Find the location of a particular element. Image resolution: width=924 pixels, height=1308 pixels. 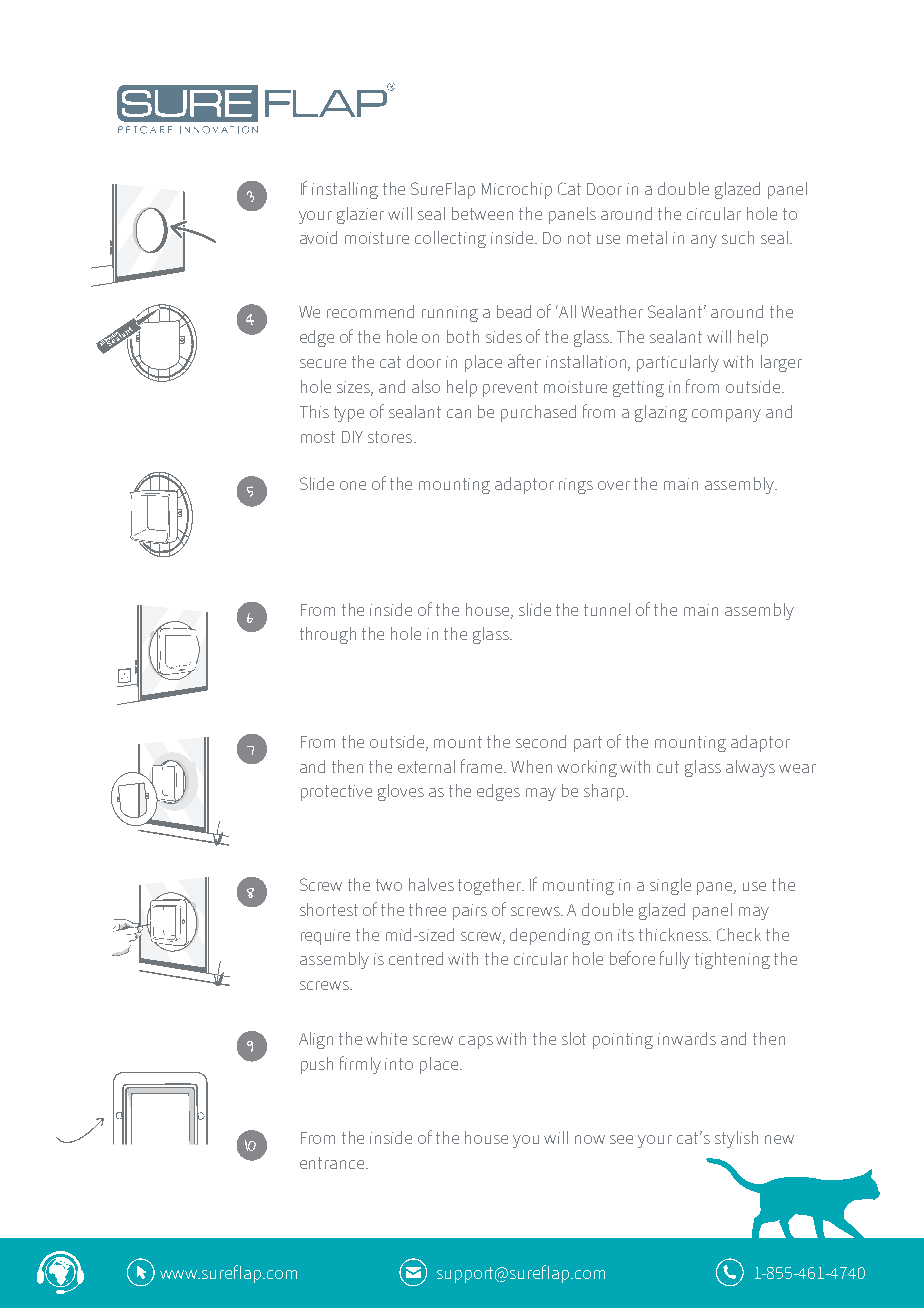

two is located at coordinates (389, 885).
